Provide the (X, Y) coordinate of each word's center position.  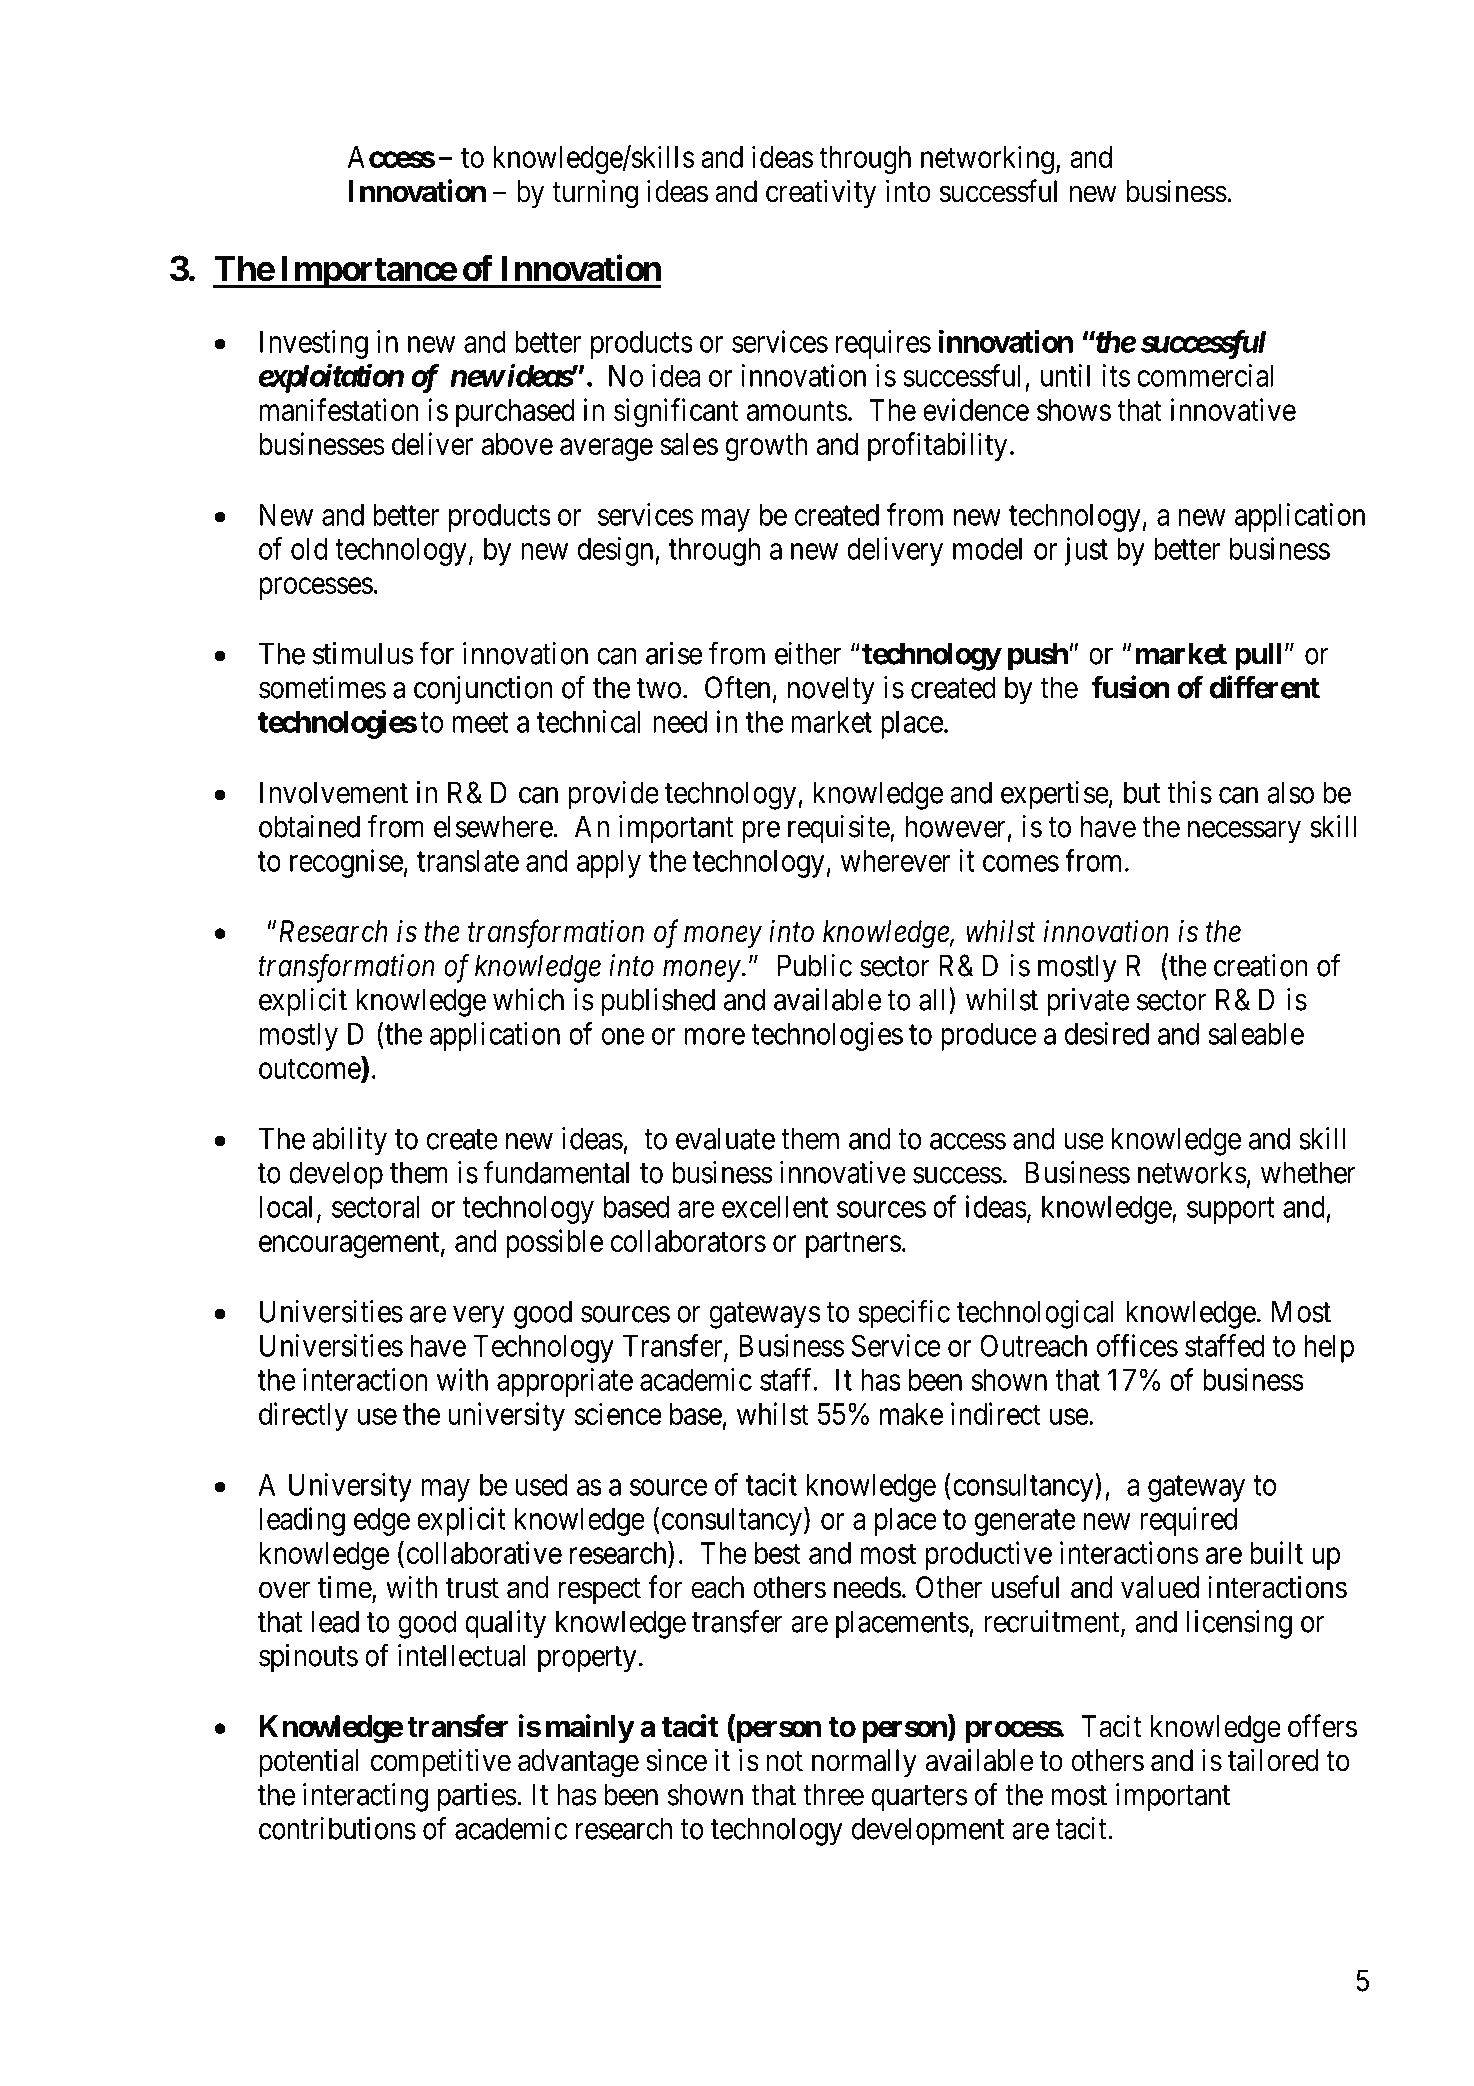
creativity (821, 193)
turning (595, 194)
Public (815, 965)
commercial (1205, 375)
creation (1261, 965)
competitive (441, 1762)
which (528, 999)
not (784, 1761)
